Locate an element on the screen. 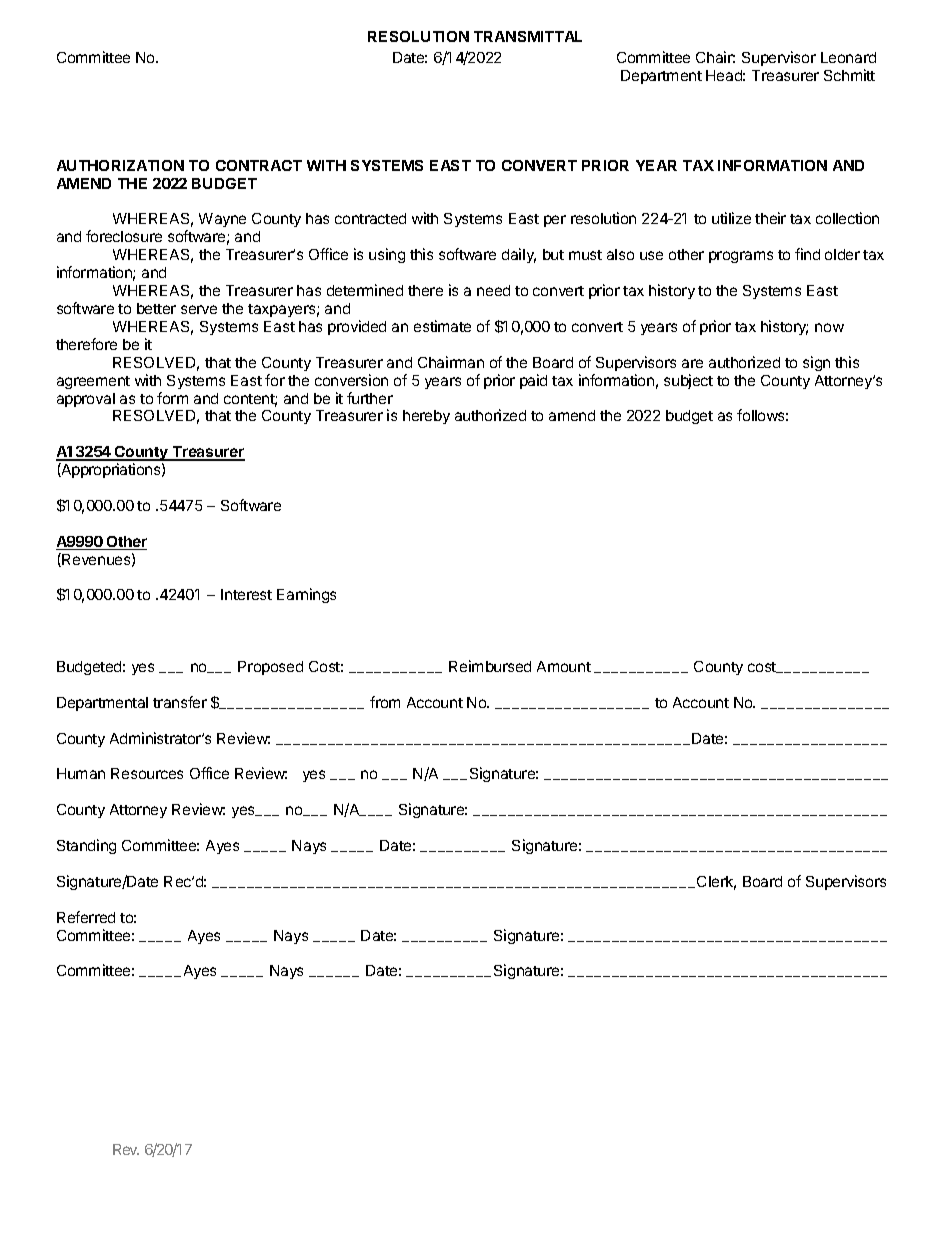 Image resolution: width=952 pixels, height=1233 pixels. subject is located at coordinates (688, 381).
